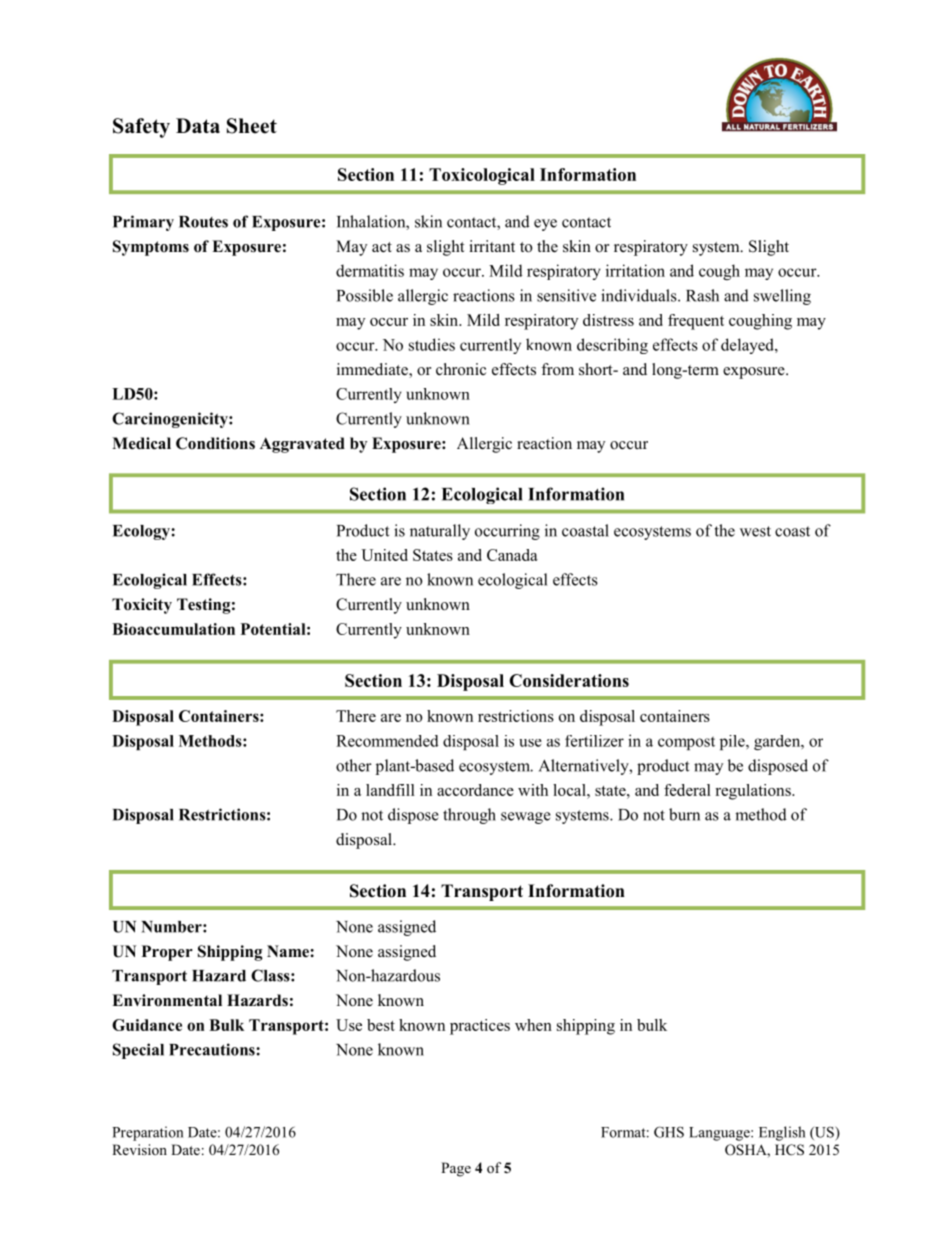 The height and width of the screenshot is (1233, 952). What do you see at coordinates (669, 1132) in the screenshot?
I see `GHS` at bounding box center [669, 1132].
